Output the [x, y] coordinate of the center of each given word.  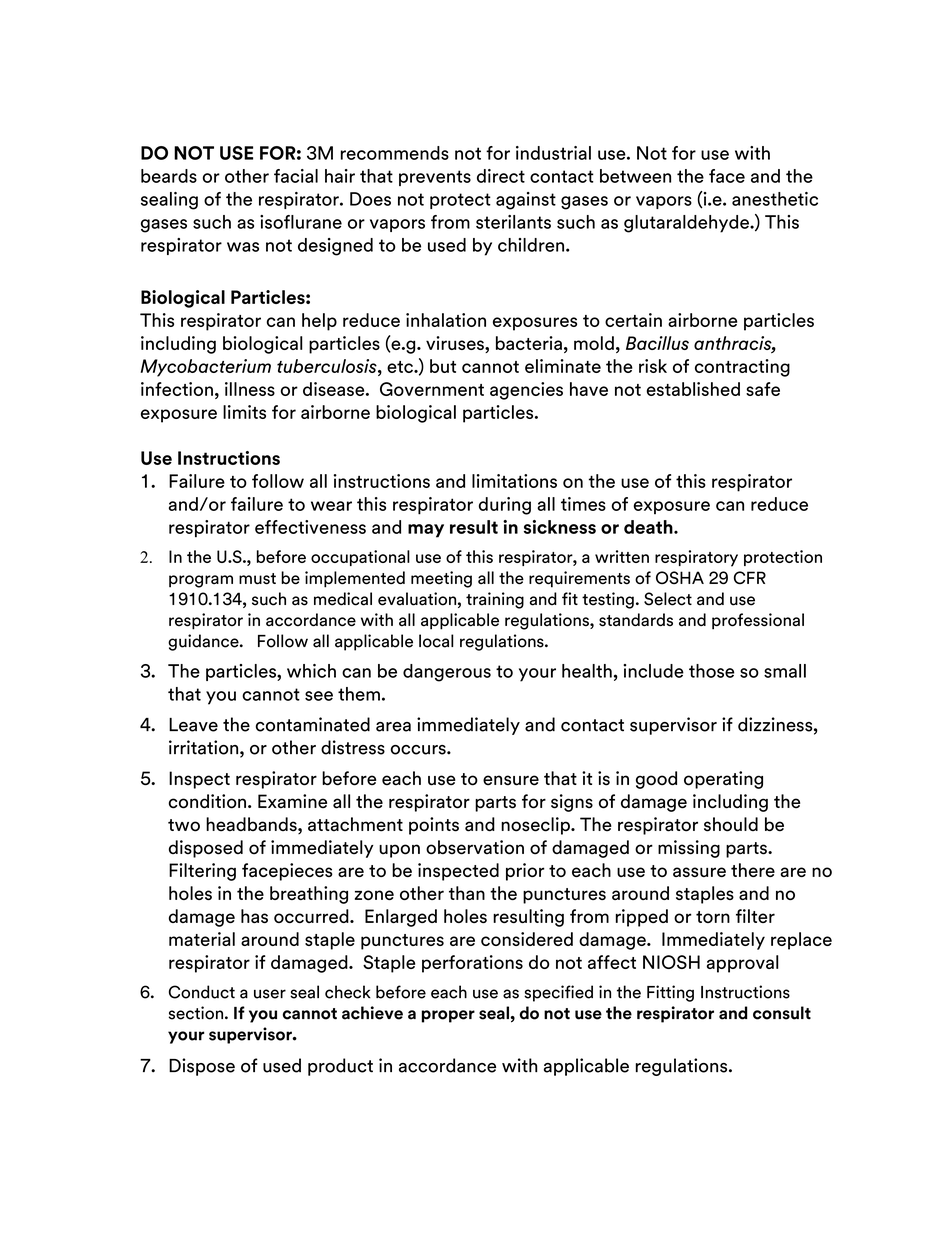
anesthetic [775, 199]
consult [782, 1013]
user [270, 994]
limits [244, 412]
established [693, 389]
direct [501, 176]
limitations [514, 481]
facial [296, 176]
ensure [511, 780]
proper [448, 1016]
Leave [193, 725]
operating [723, 780]
